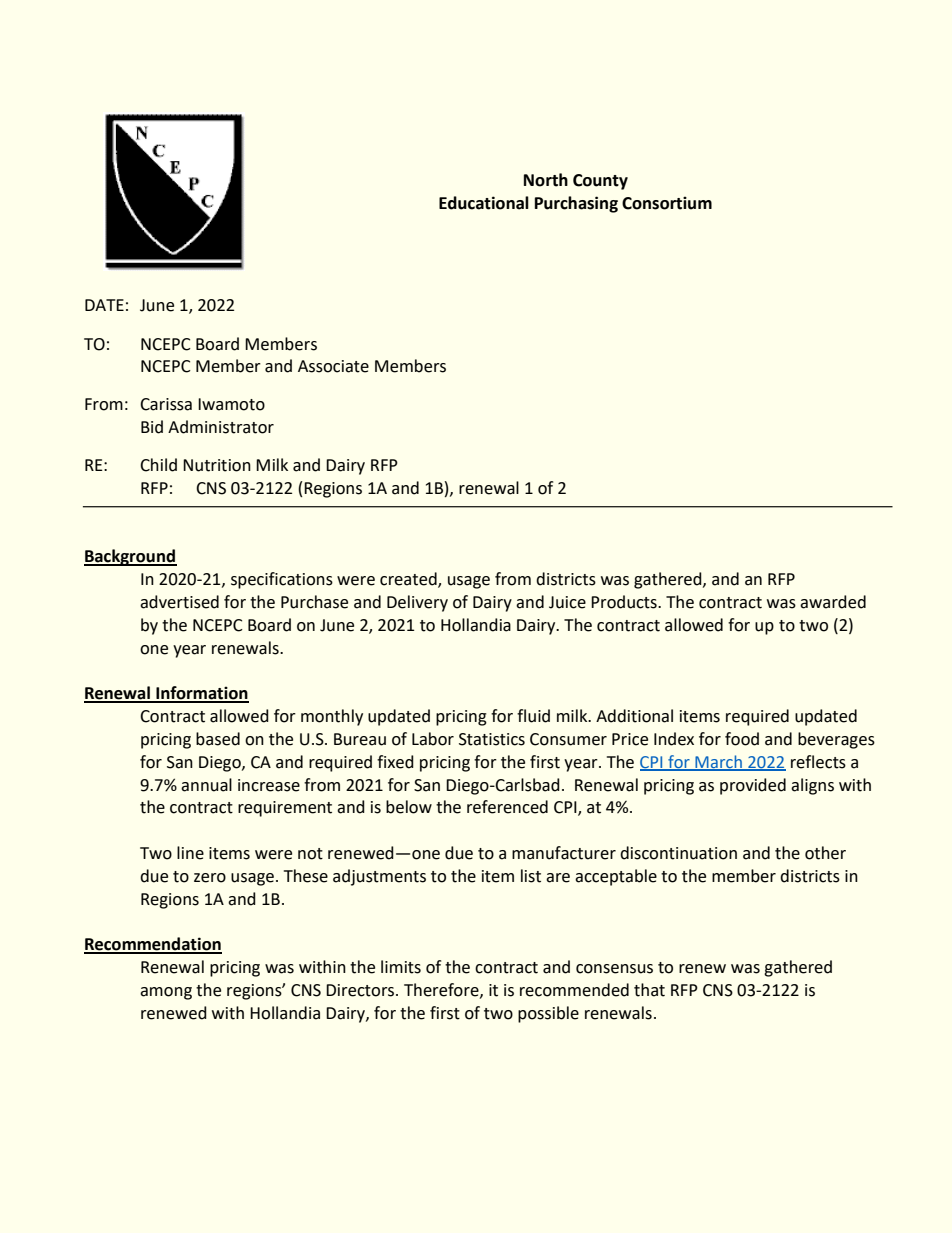  I want to click on food, so click(742, 739).
